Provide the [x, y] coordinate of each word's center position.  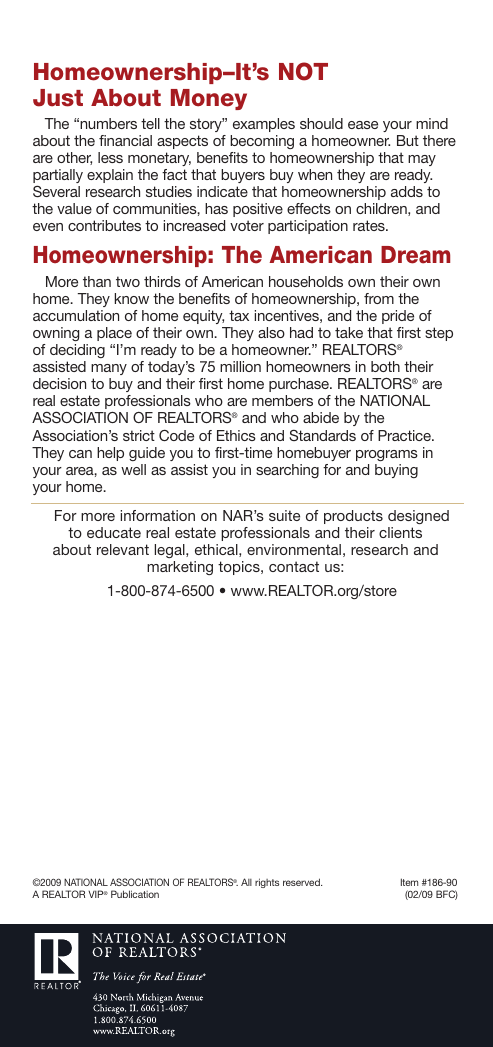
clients [400, 532]
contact [294, 566]
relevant [123, 549]
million [240, 366]
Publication [135, 894]
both [385, 366]
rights [267, 883]
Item [409, 882]
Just [58, 98]
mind [432, 123]
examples [264, 125]
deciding [77, 351]
